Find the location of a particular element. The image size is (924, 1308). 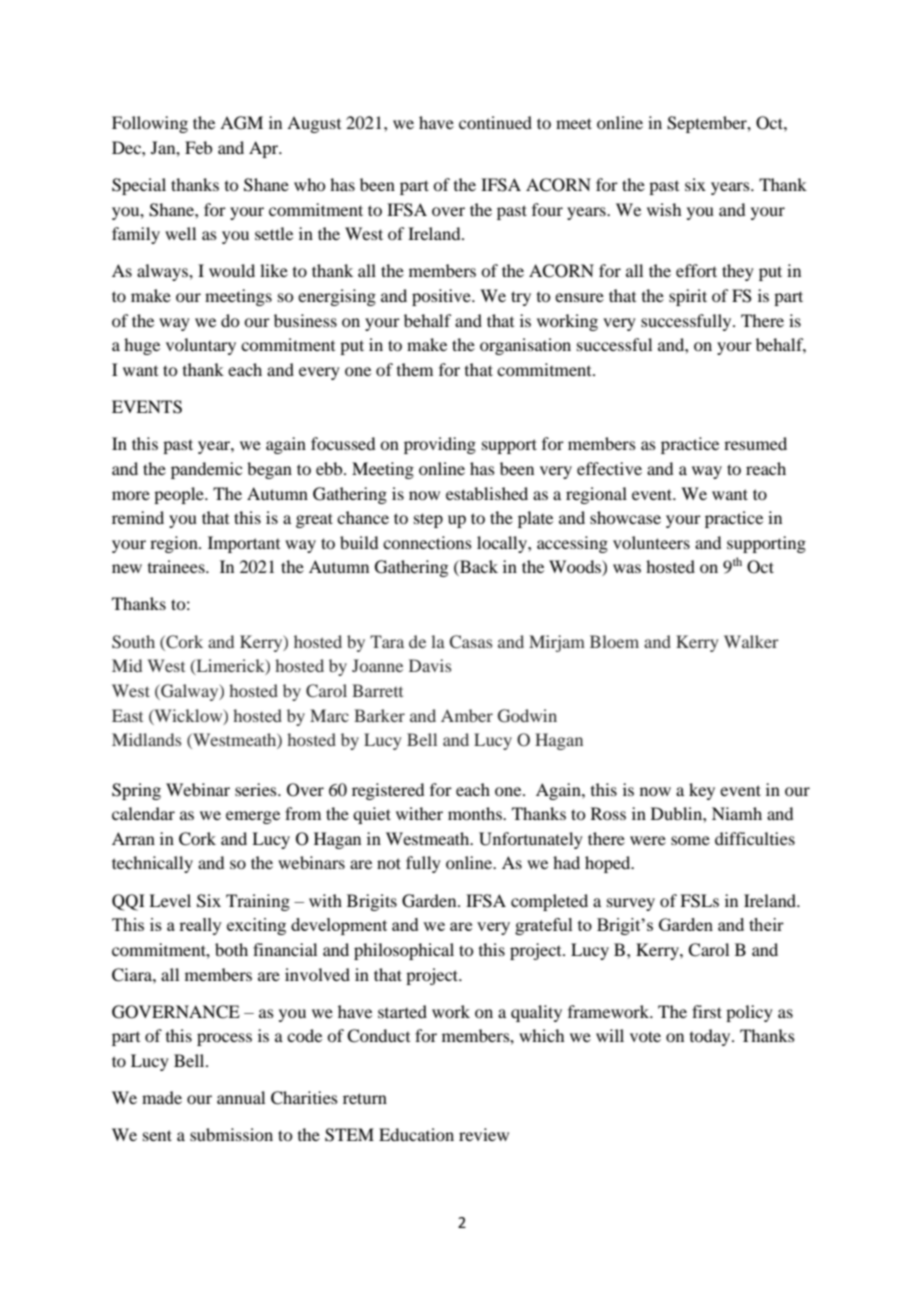

wish is located at coordinates (664, 209).
